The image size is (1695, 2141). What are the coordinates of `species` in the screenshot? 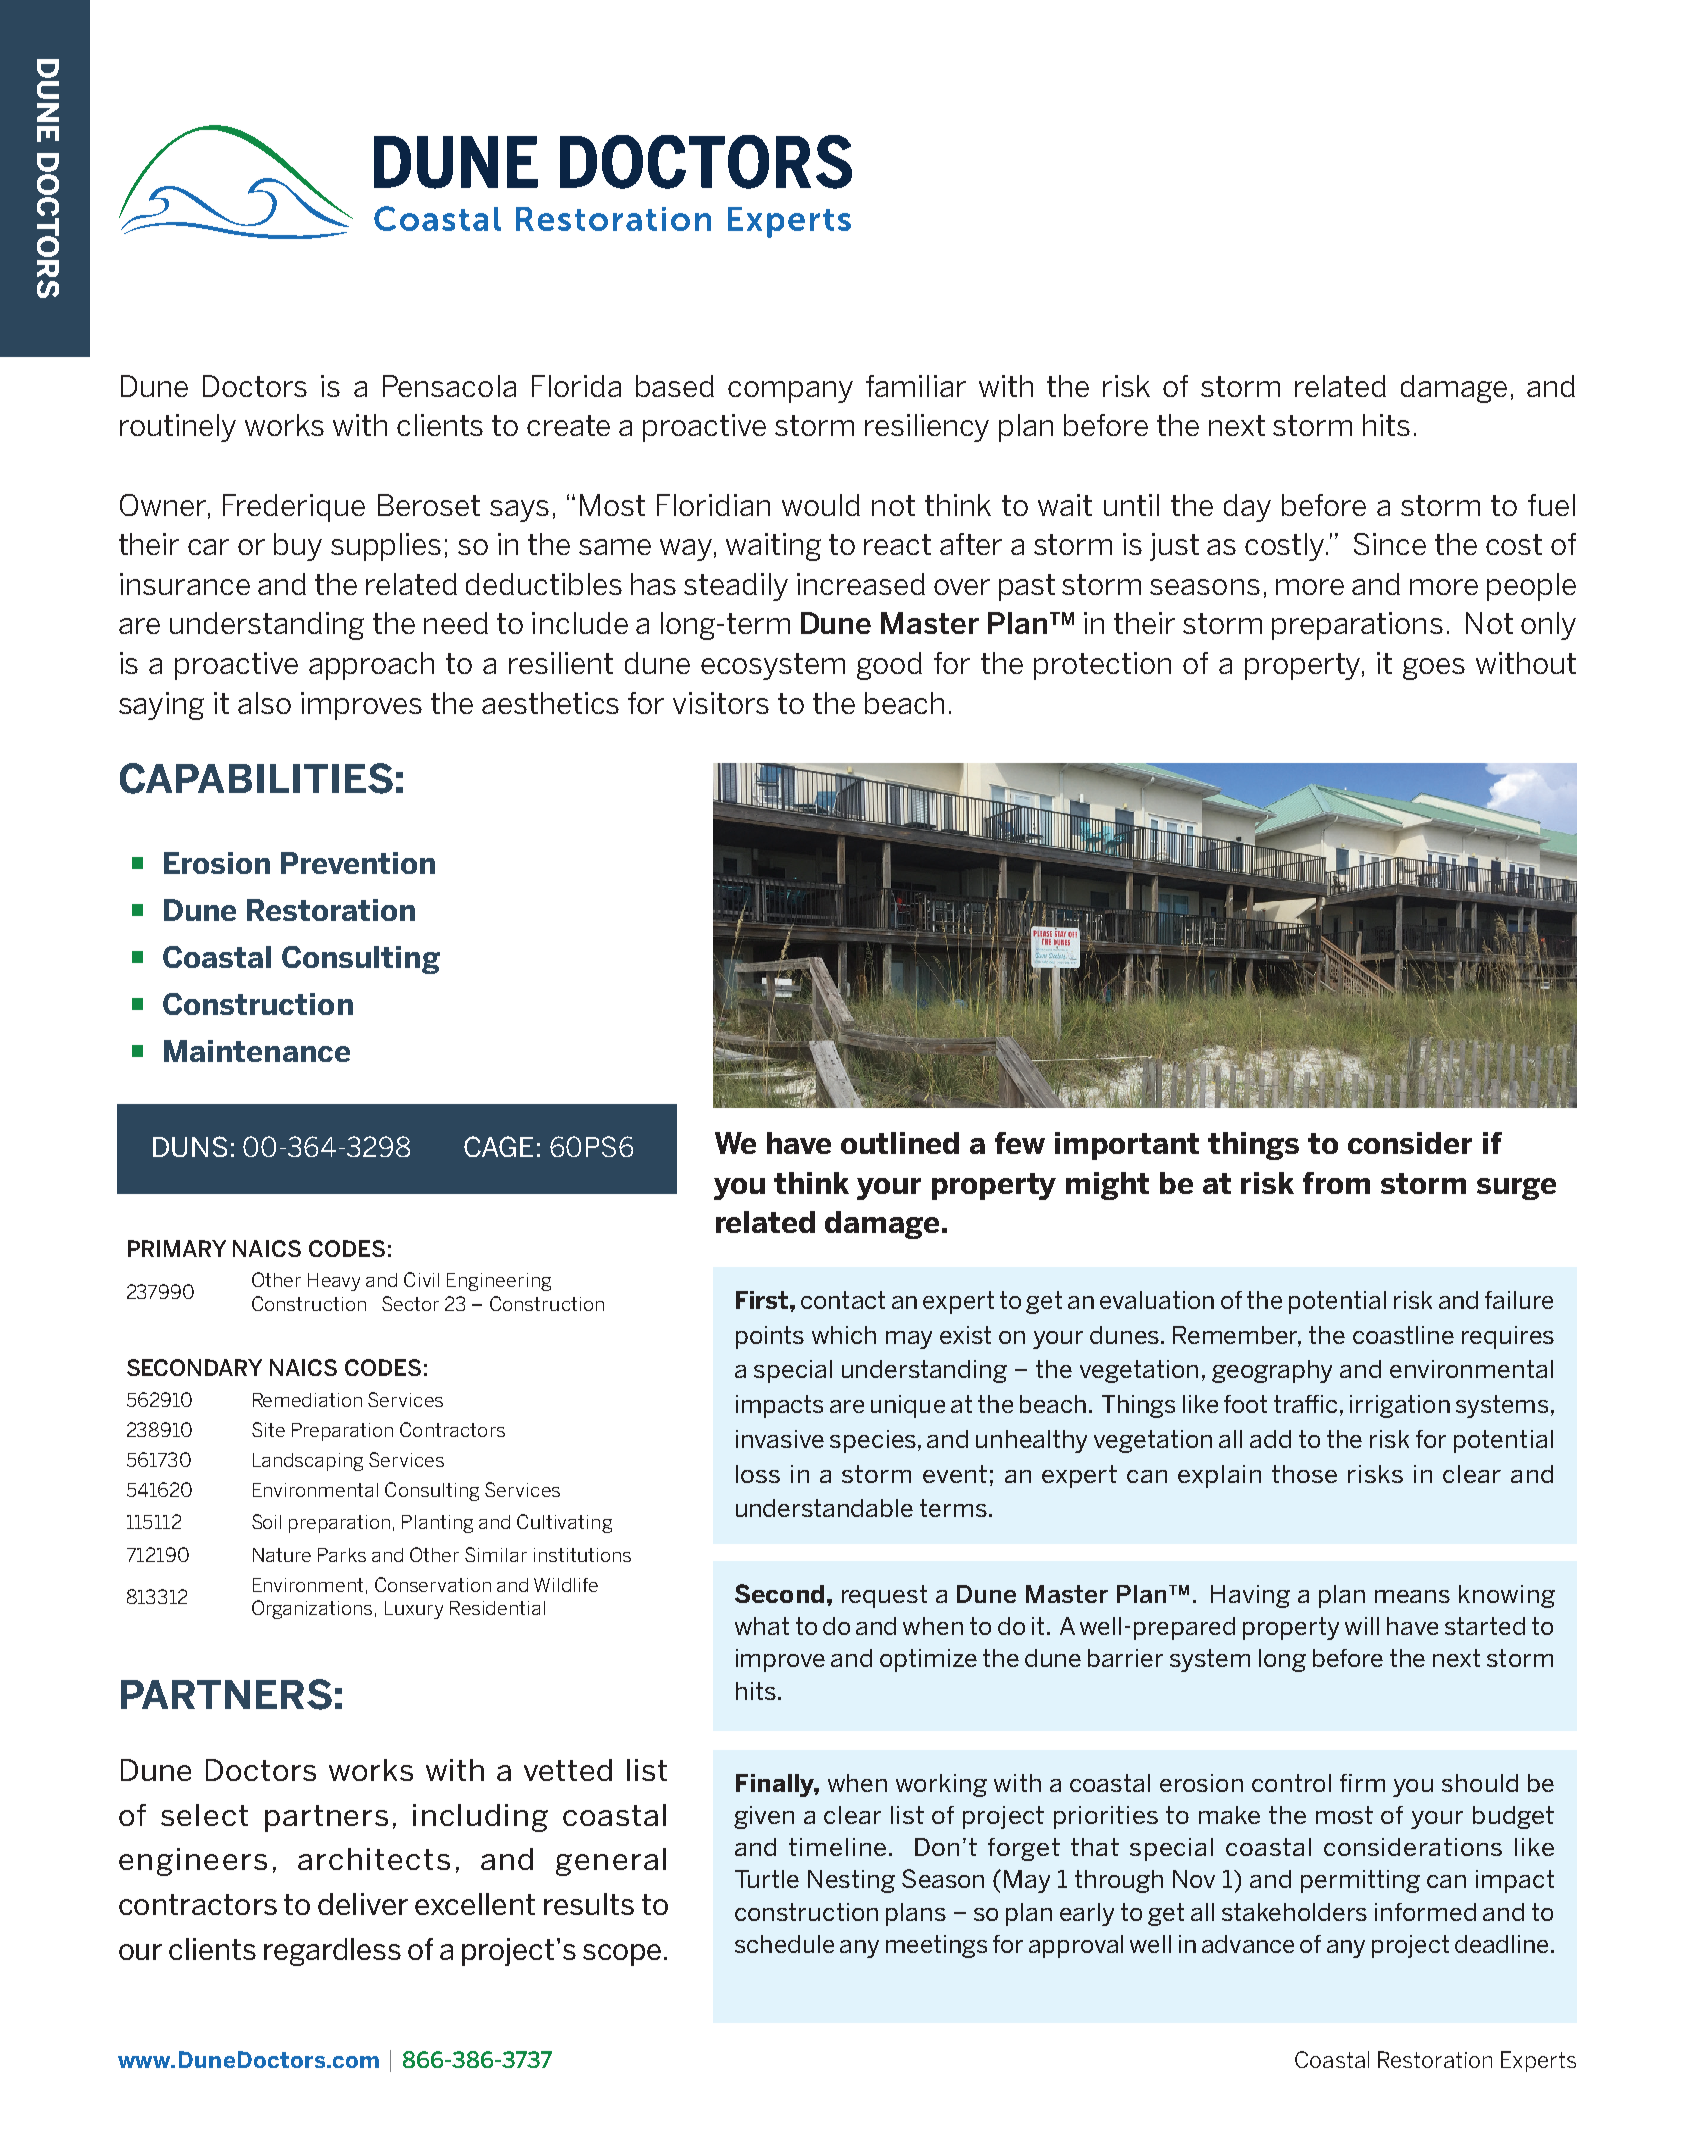 It's located at (873, 1441).
